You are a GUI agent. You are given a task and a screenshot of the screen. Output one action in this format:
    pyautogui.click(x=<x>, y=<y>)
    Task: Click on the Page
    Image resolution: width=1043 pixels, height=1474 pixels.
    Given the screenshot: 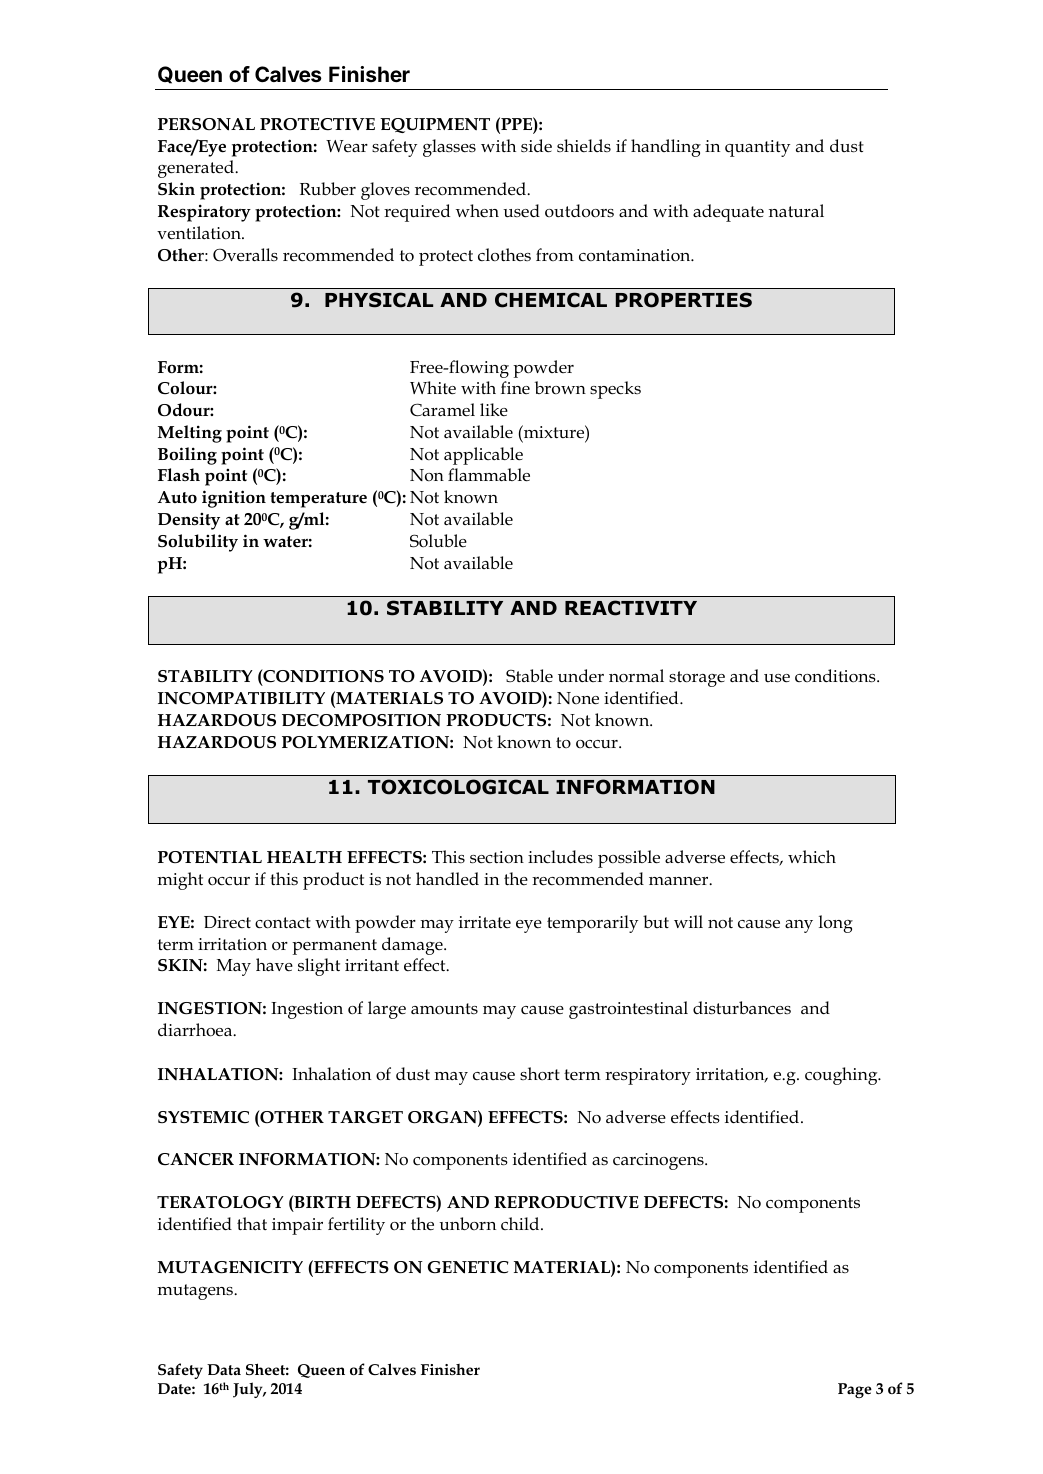 What is the action you would take?
    pyautogui.click(x=855, y=1390)
